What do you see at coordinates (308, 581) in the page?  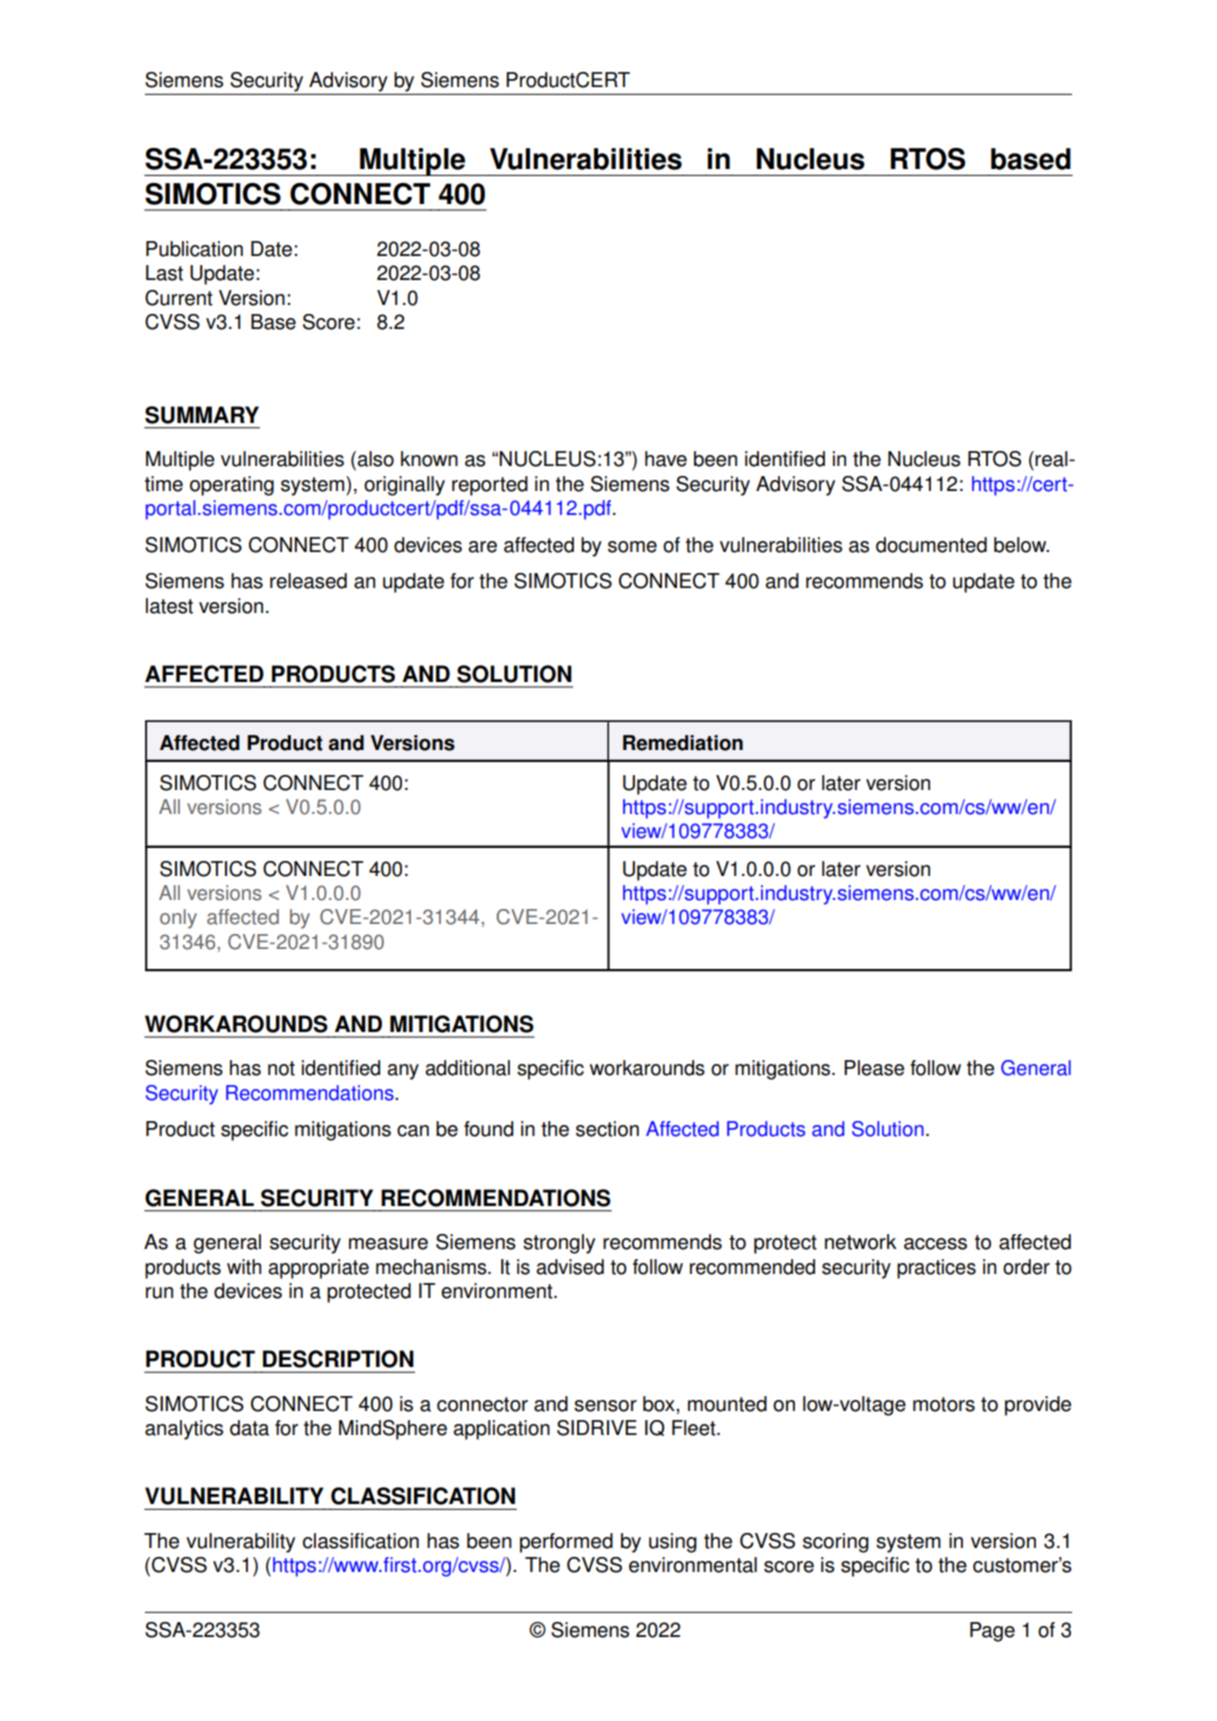 I see `released` at bounding box center [308, 581].
